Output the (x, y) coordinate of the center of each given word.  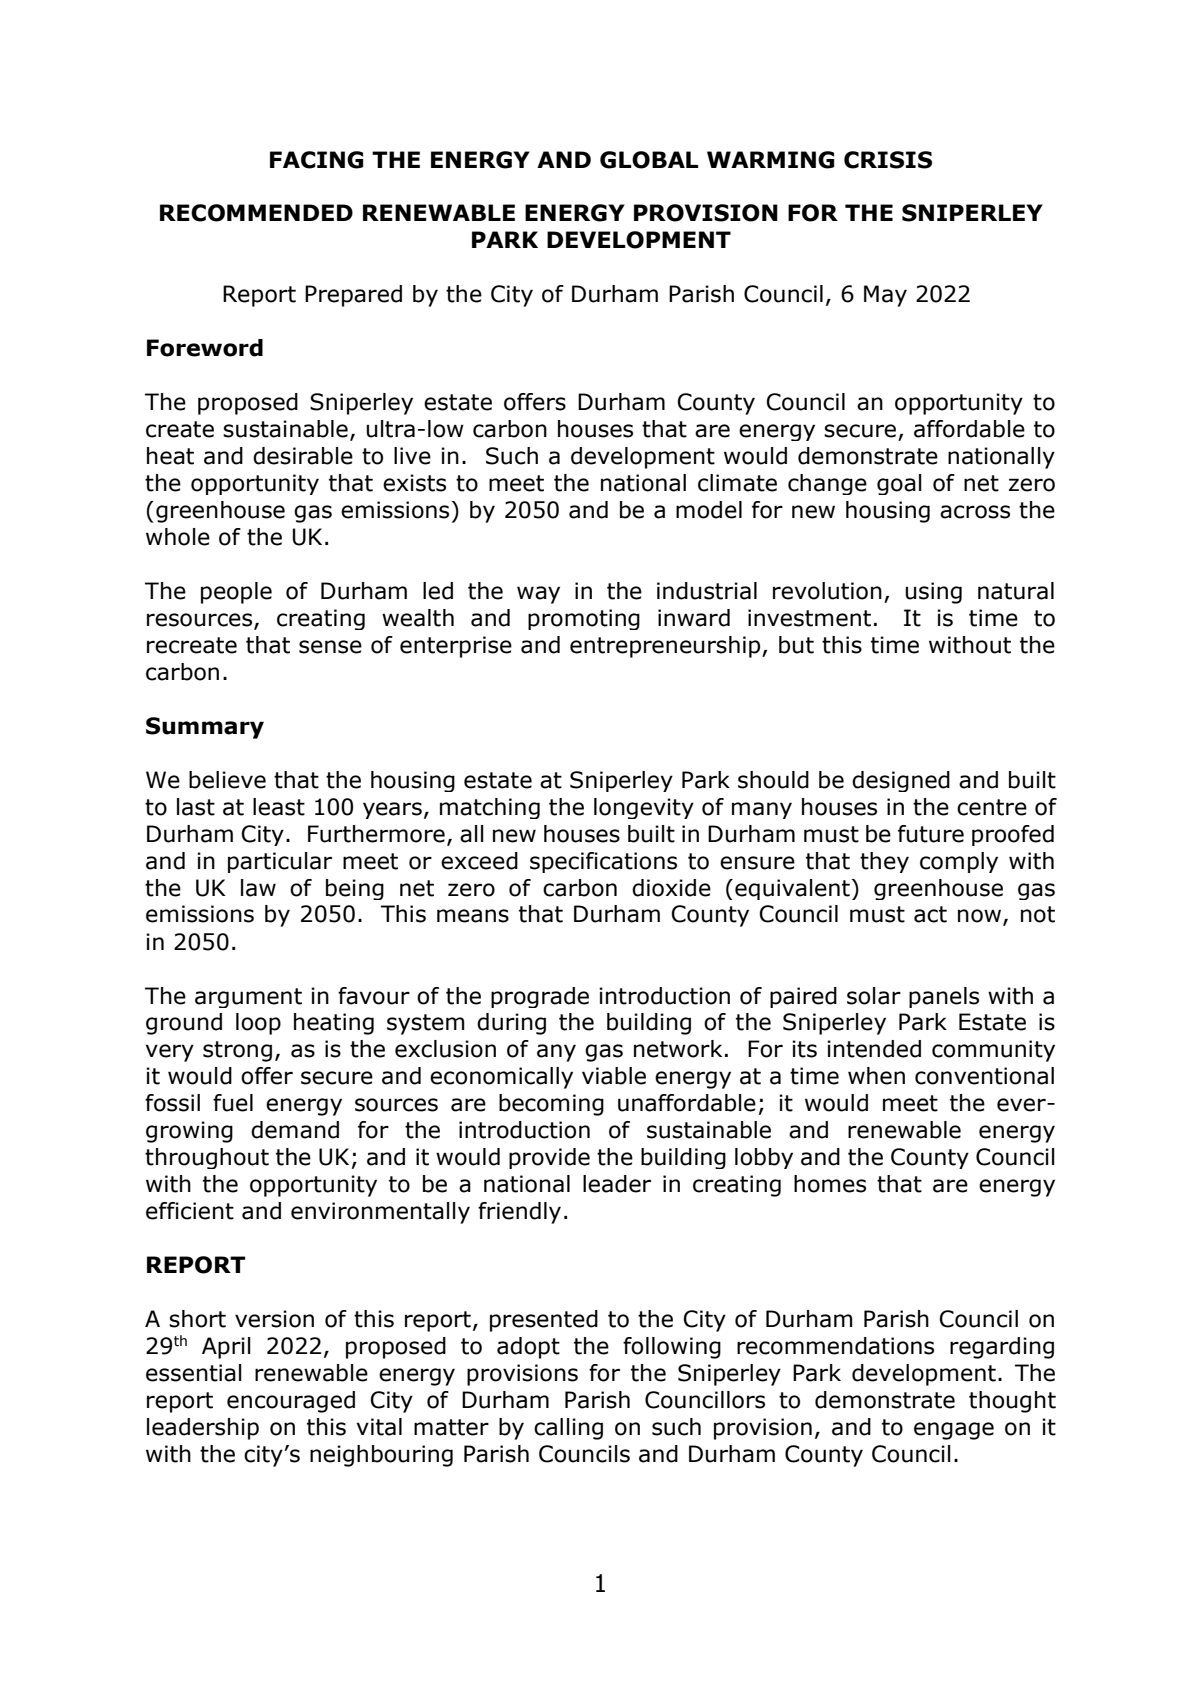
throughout (207, 1158)
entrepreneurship (666, 647)
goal (899, 484)
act (930, 914)
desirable (303, 456)
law (258, 888)
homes (830, 1184)
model (709, 510)
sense (330, 647)
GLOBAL (649, 160)
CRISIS (888, 160)
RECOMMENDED (256, 213)
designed (901, 781)
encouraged (291, 1402)
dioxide (671, 888)
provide (549, 1158)
